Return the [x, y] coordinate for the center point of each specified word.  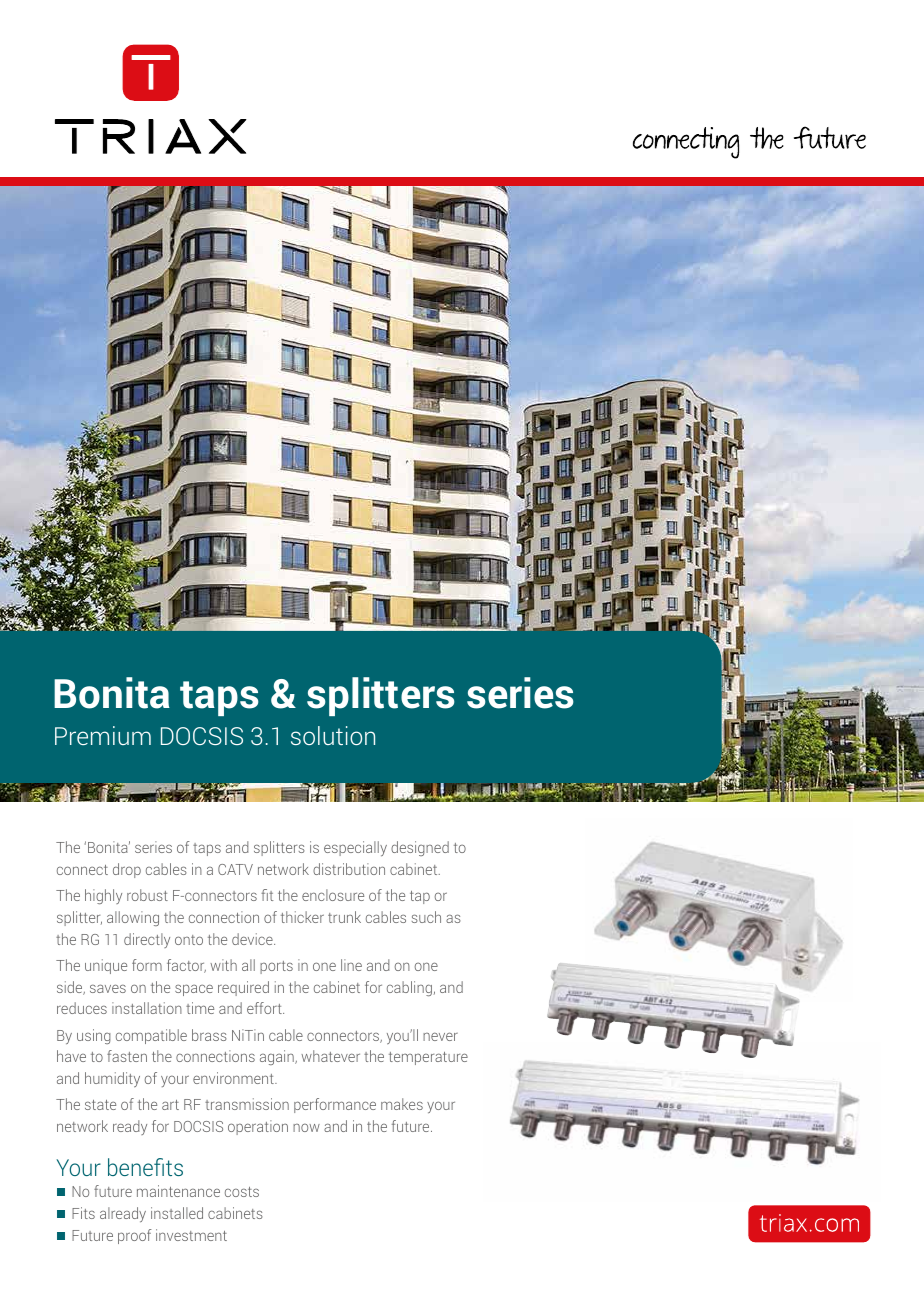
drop [127, 870]
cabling [409, 988]
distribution [349, 869]
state [100, 1105]
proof [135, 1236]
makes [402, 1104]
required [243, 988]
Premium [103, 735]
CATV [235, 869]
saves [108, 988]
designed [420, 848]
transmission [247, 1104]
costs [242, 1192]
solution [333, 735]
